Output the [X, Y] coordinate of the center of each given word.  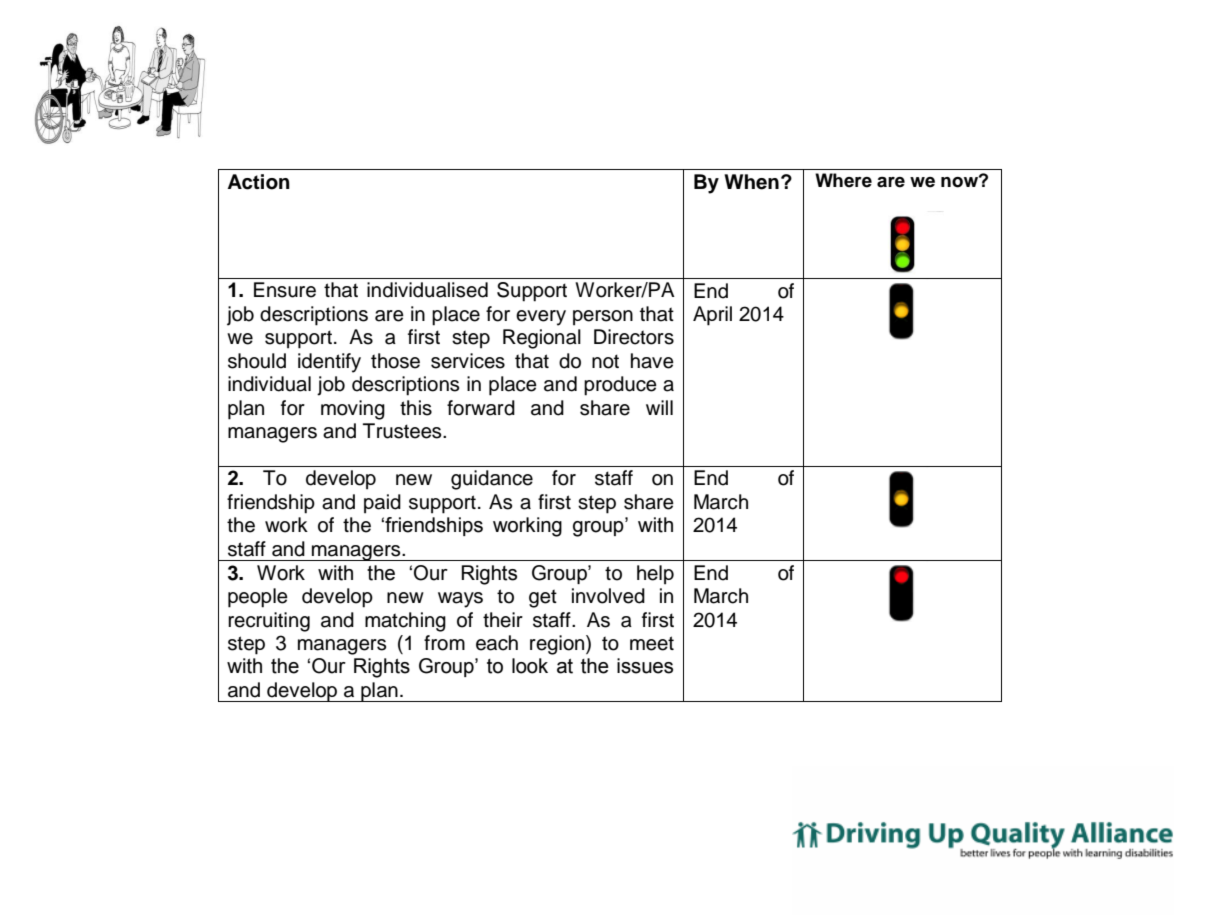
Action [258, 182]
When [751, 182]
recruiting [269, 622]
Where [843, 180]
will [659, 407]
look [530, 666]
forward [481, 408]
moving [353, 410]
